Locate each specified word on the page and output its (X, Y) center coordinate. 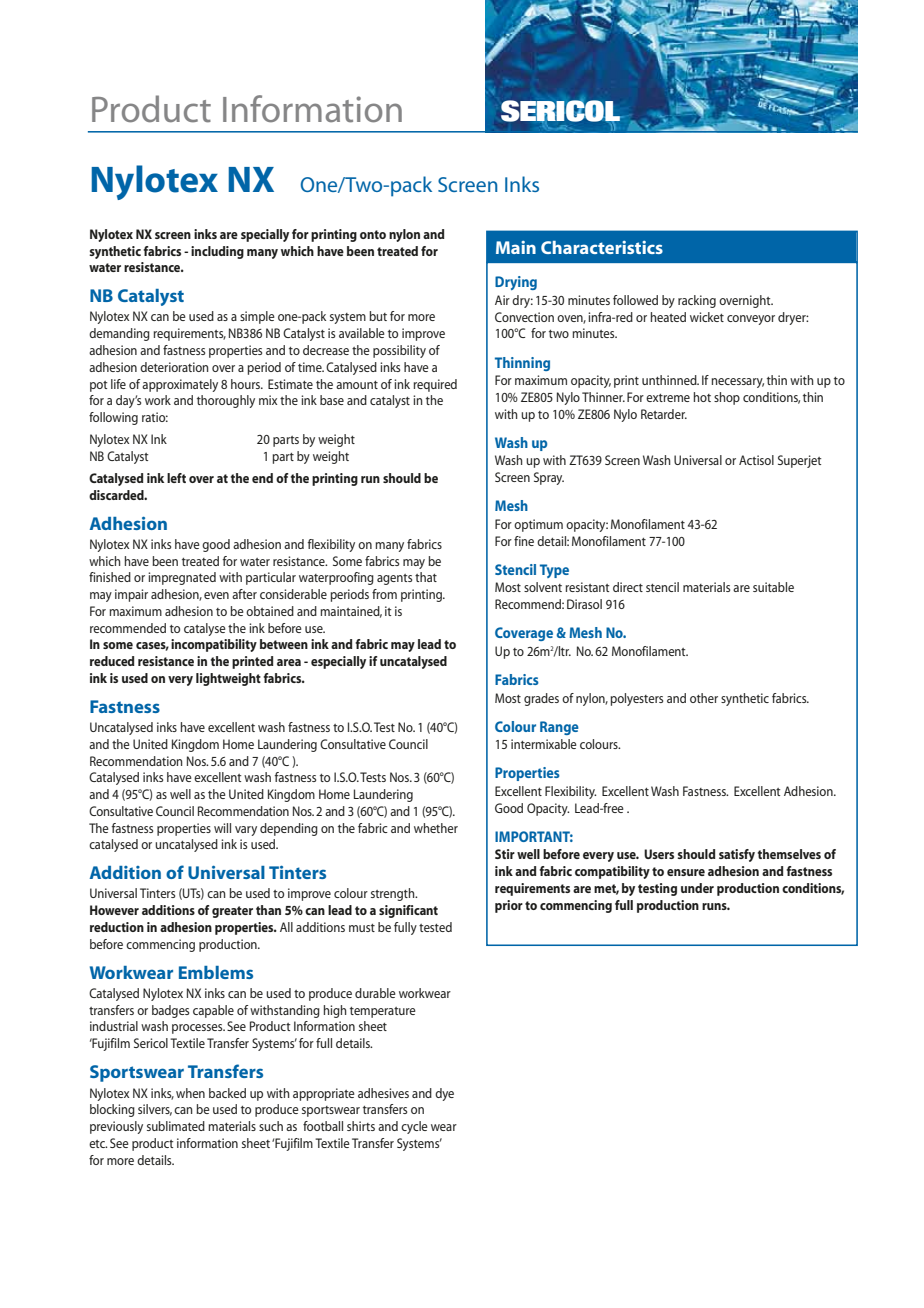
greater (232, 912)
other (704, 698)
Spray (549, 478)
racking (697, 301)
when (190, 1093)
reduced (112, 661)
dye (444, 1094)
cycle (414, 1127)
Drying (516, 283)
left (176, 478)
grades (541, 699)
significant (408, 911)
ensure (686, 872)
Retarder (664, 414)
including (217, 252)
